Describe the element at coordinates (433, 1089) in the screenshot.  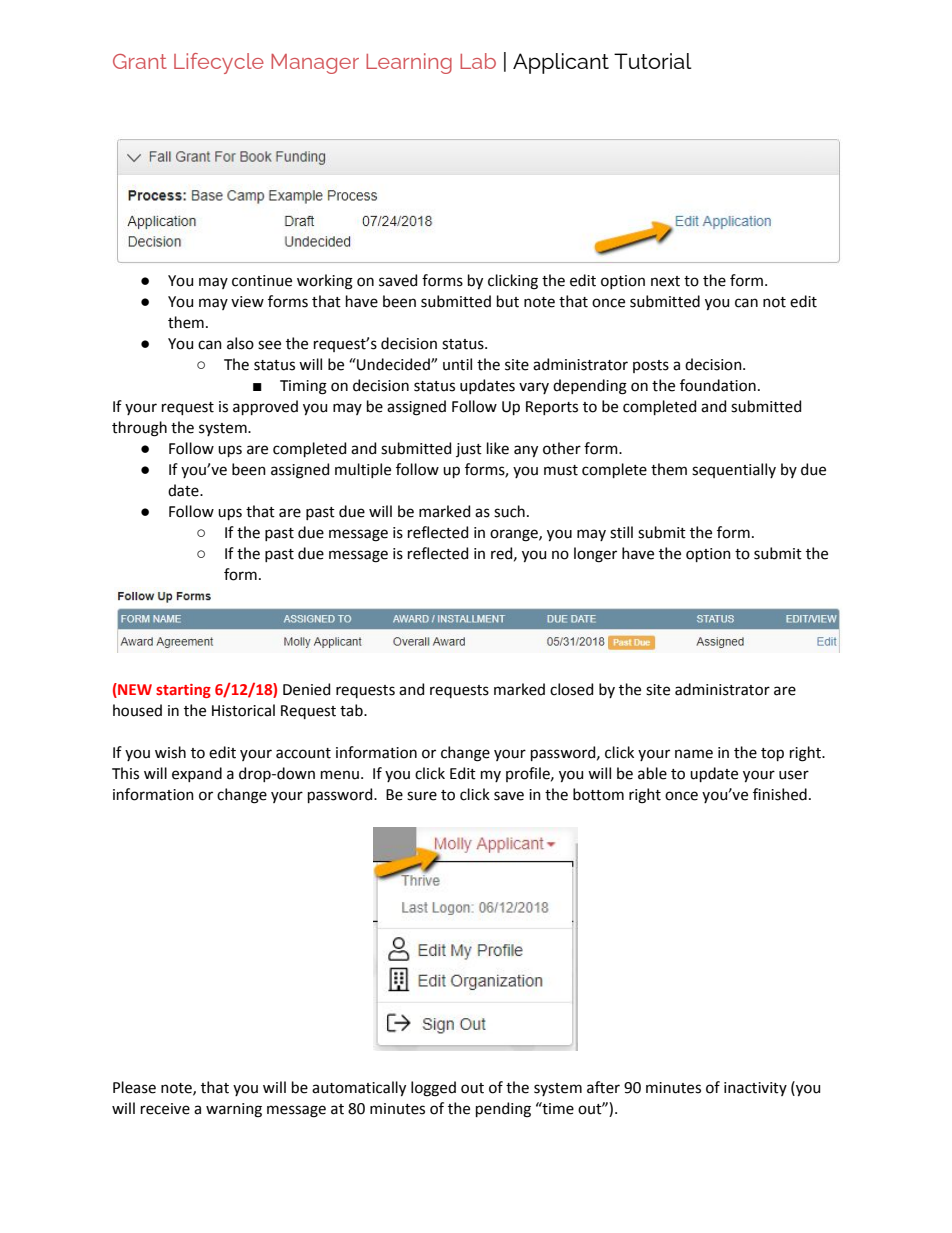
I see `logged` at that location.
